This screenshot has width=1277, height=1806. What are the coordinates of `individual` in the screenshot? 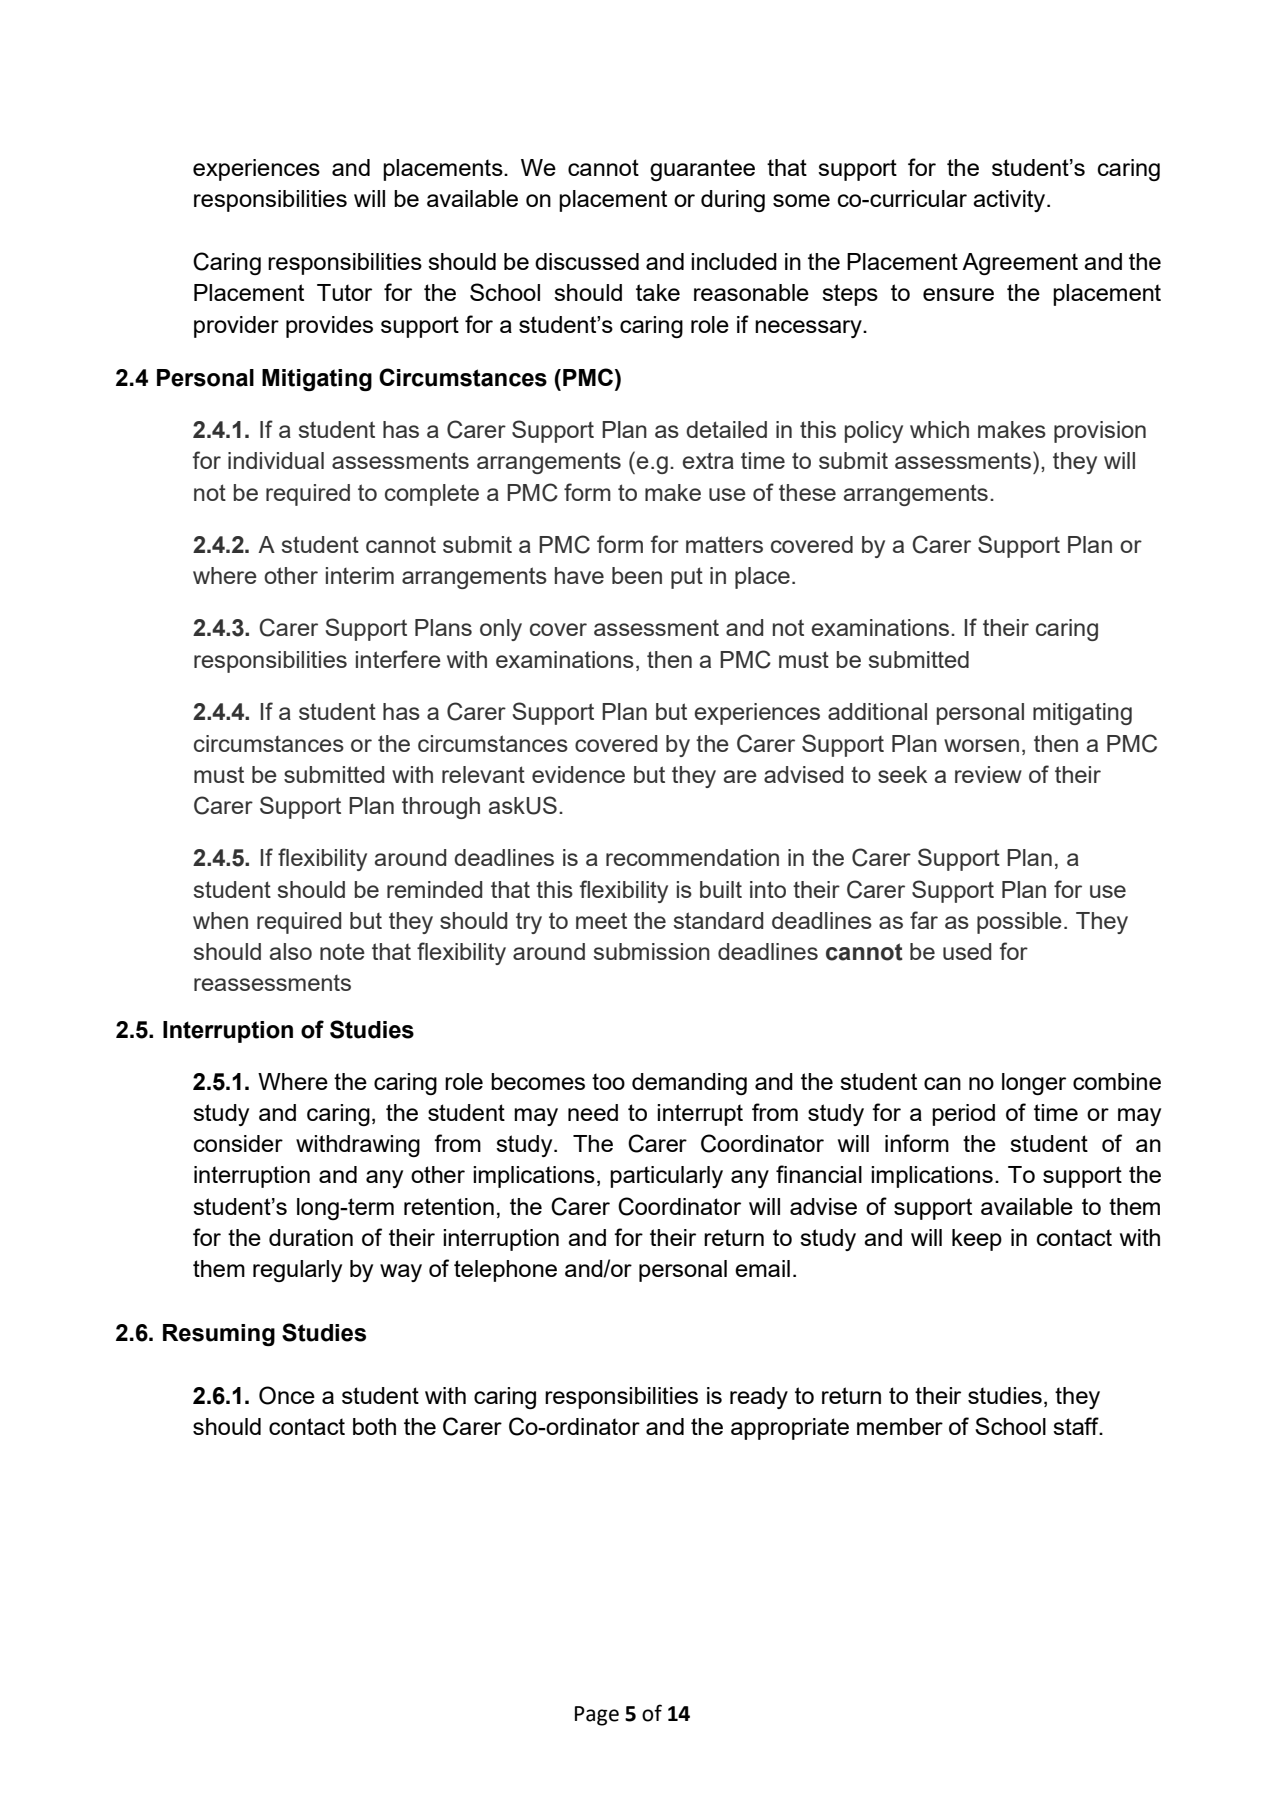 It's located at (276, 460).
